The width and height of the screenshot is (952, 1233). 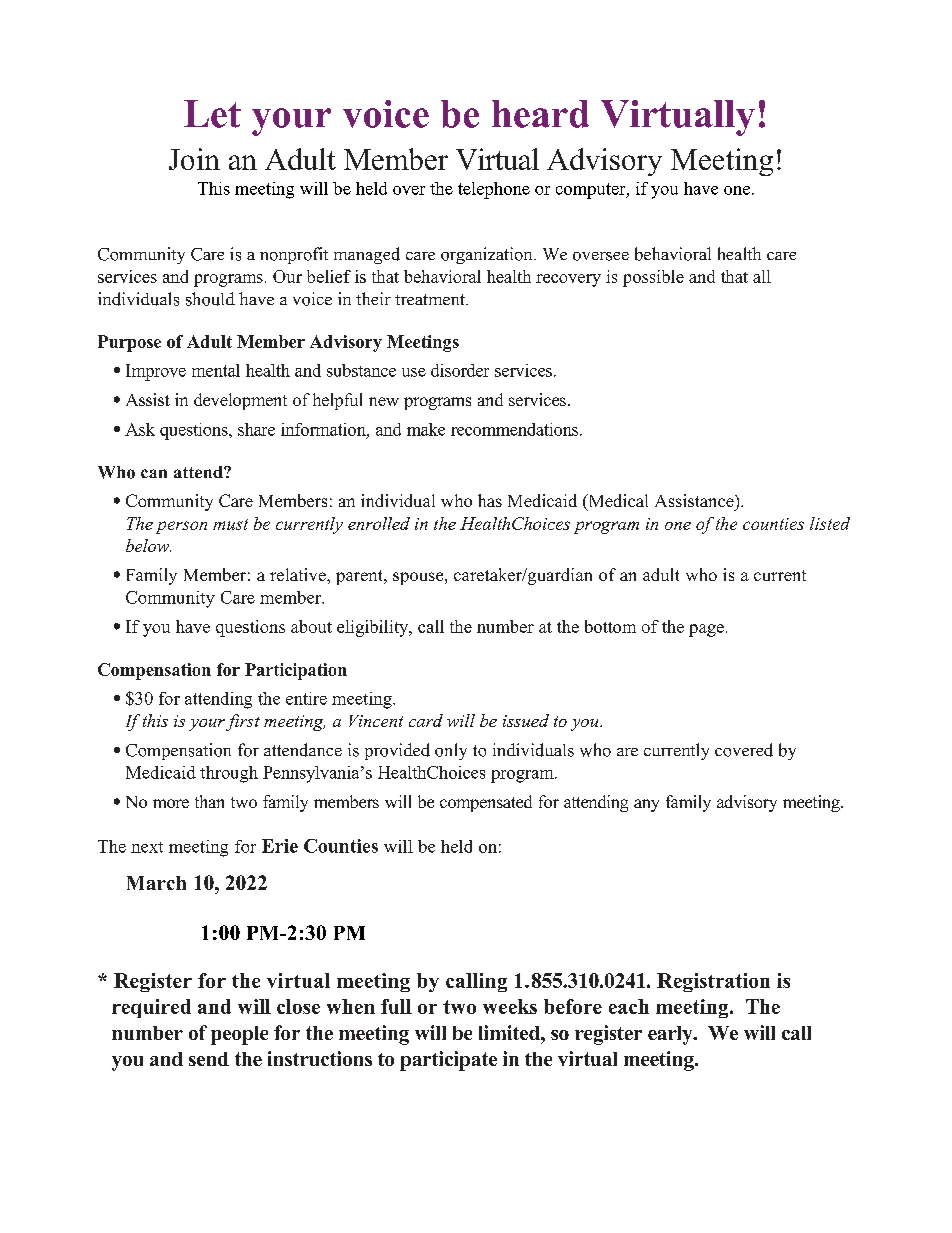 I want to click on Join, so click(x=194, y=159).
